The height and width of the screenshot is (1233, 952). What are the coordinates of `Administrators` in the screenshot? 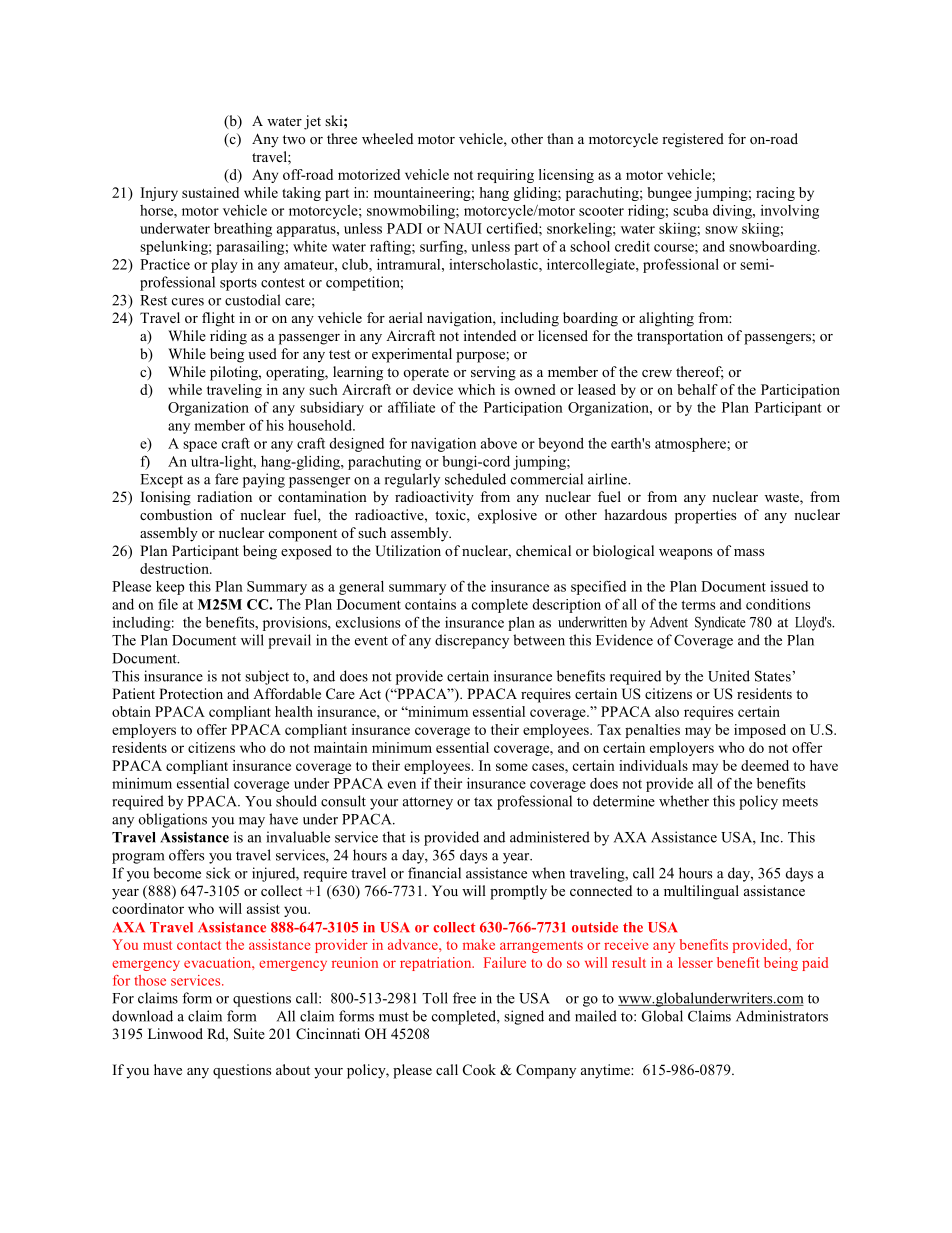 It's located at (782, 1016).
